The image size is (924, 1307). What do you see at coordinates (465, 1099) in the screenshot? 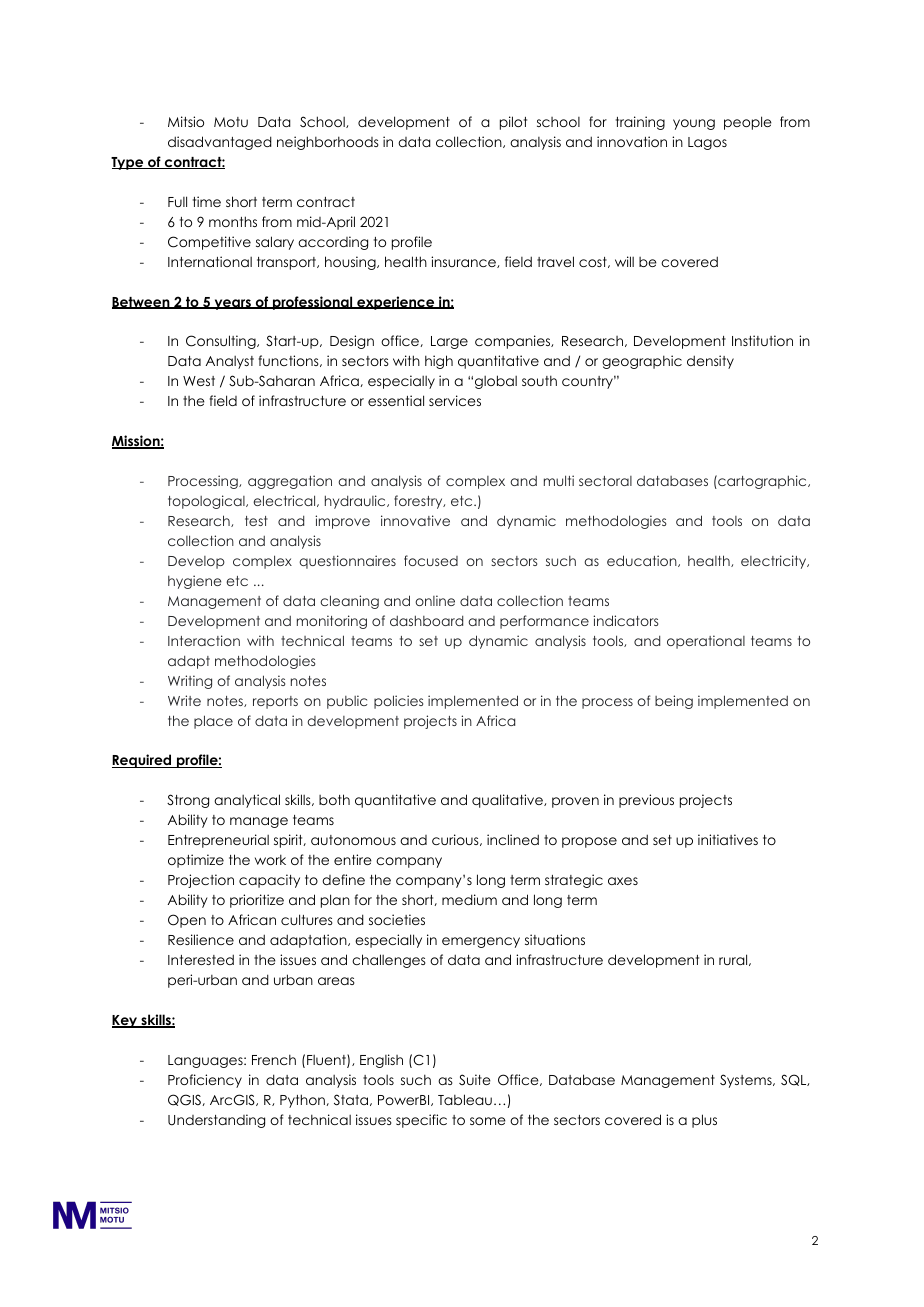
I see `Tableau` at bounding box center [465, 1099].
